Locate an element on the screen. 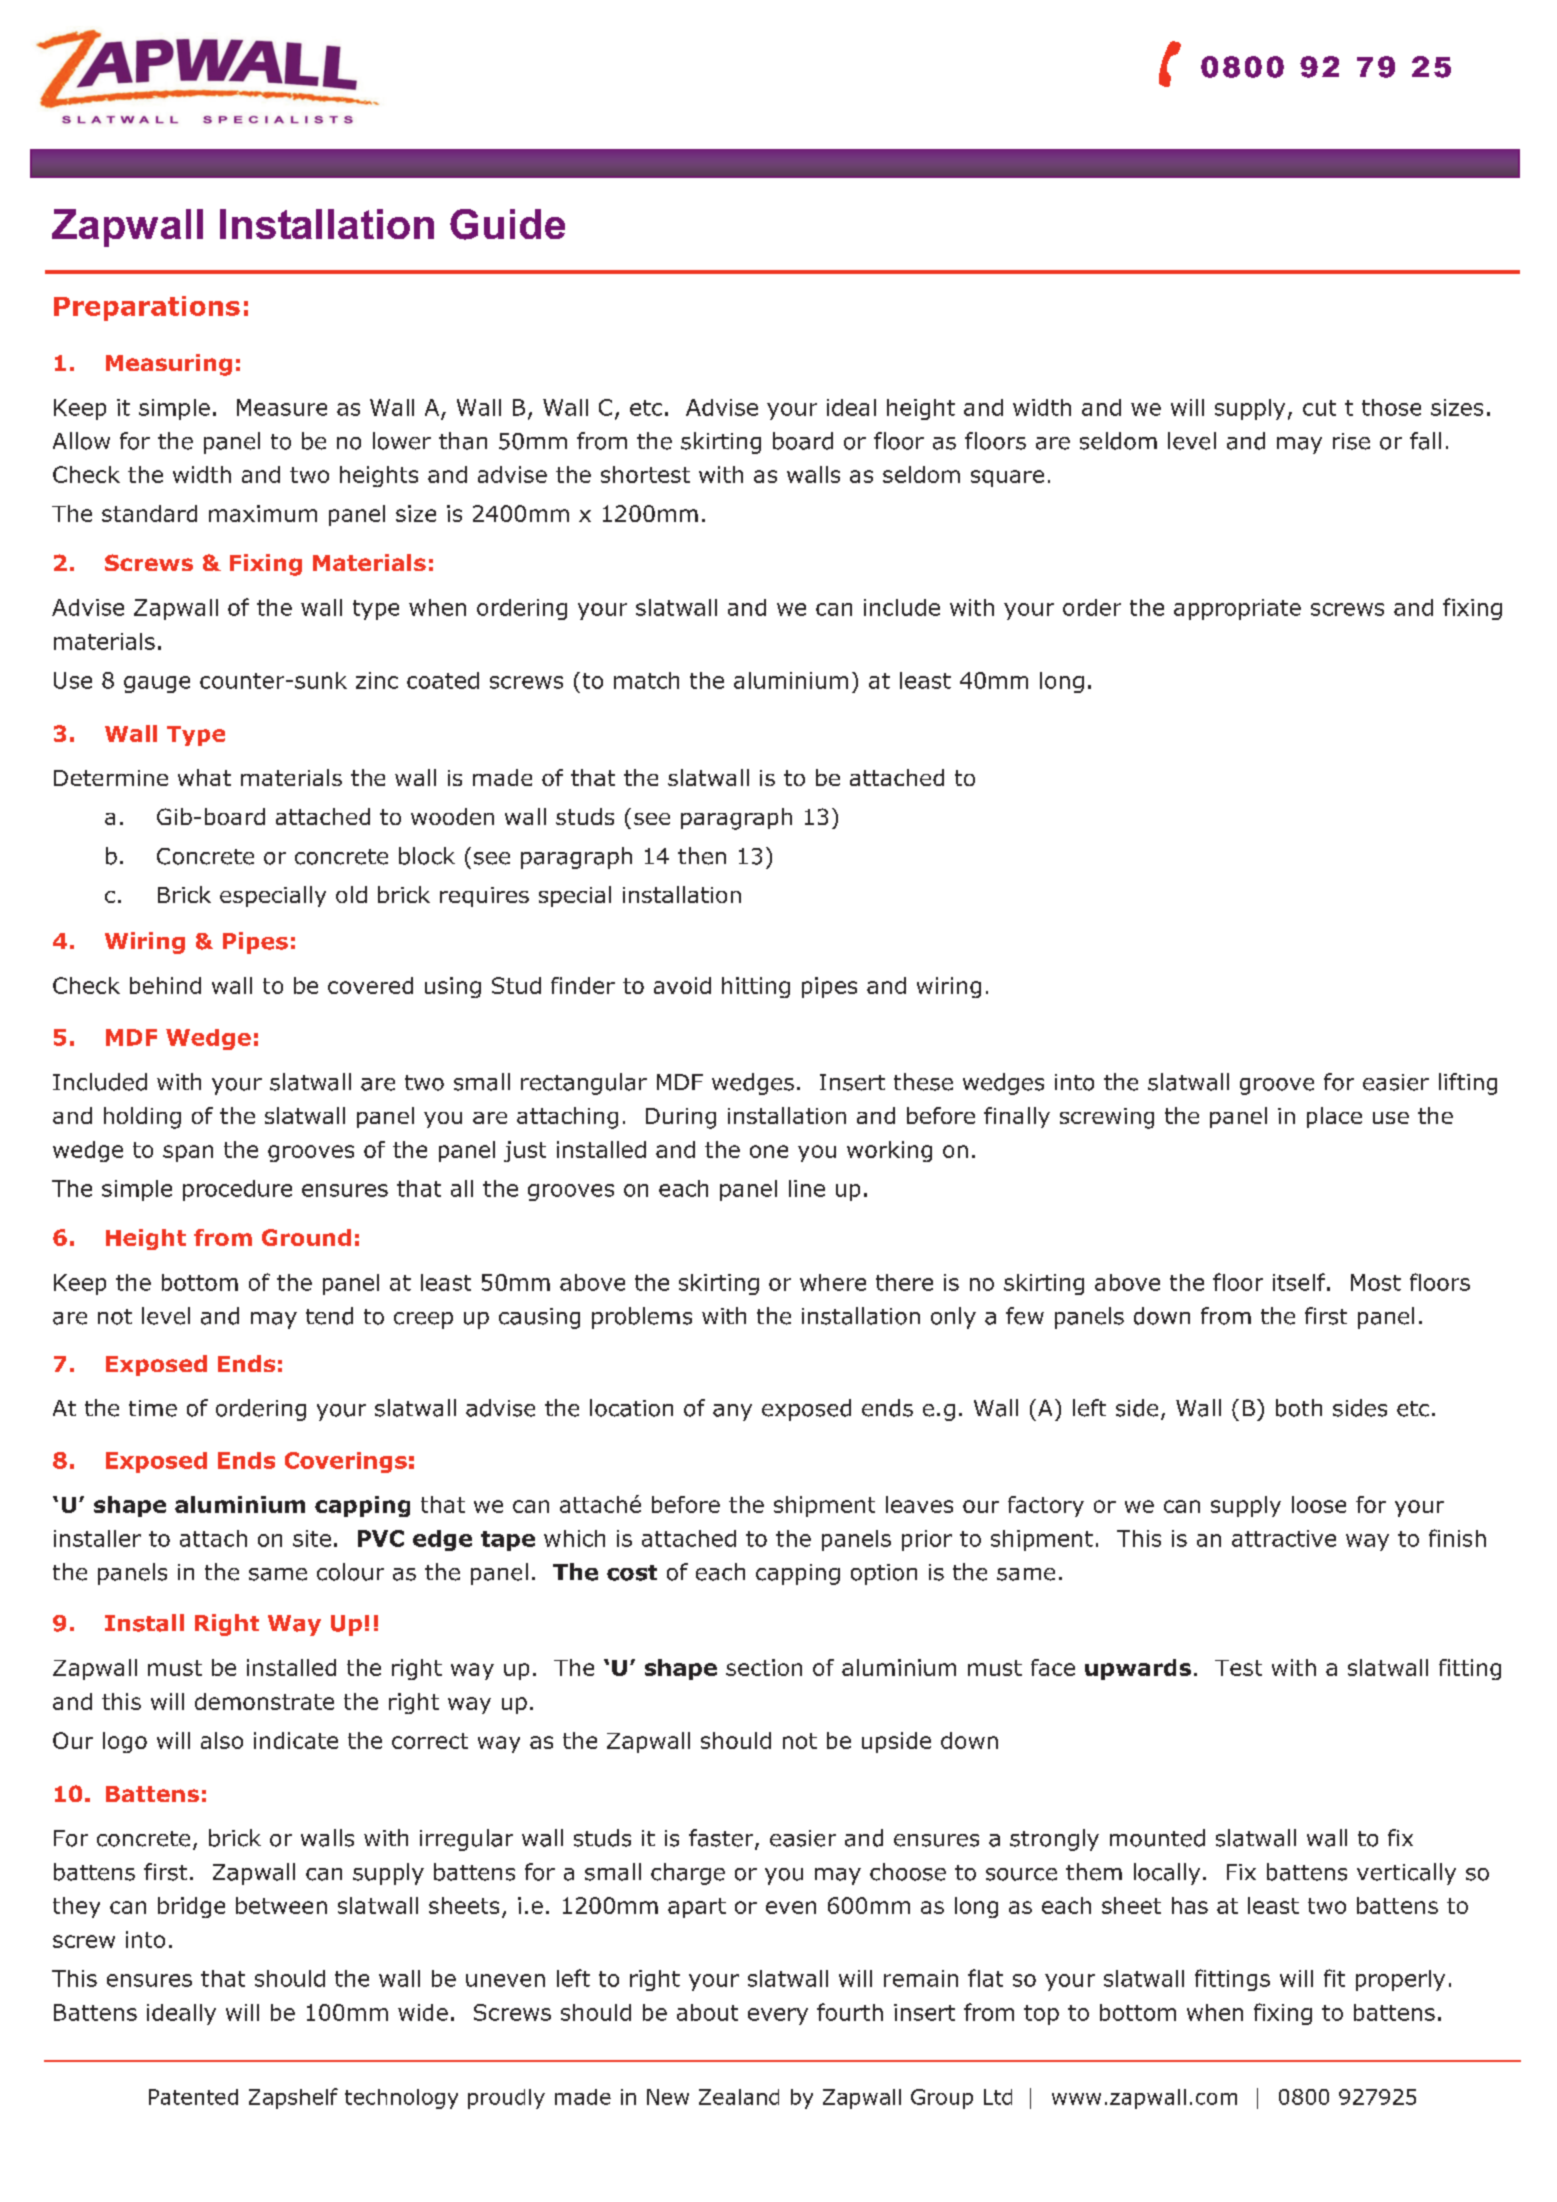 Image resolution: width=1557 pixels, height=2202 pixels. Patented is located at coordinates (193, 2097).
